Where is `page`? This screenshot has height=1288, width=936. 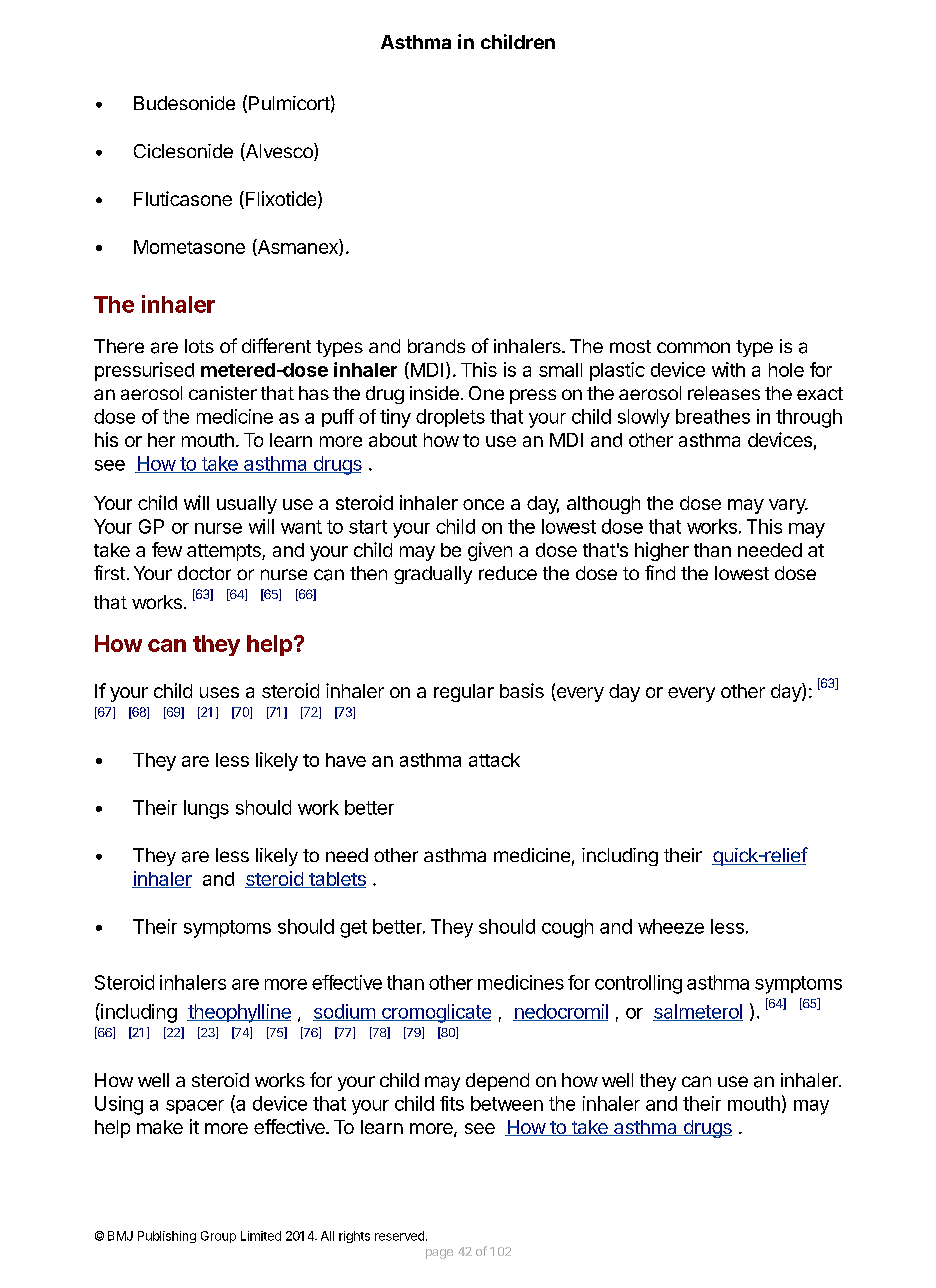 page is located at coordinates (439, 1254).
